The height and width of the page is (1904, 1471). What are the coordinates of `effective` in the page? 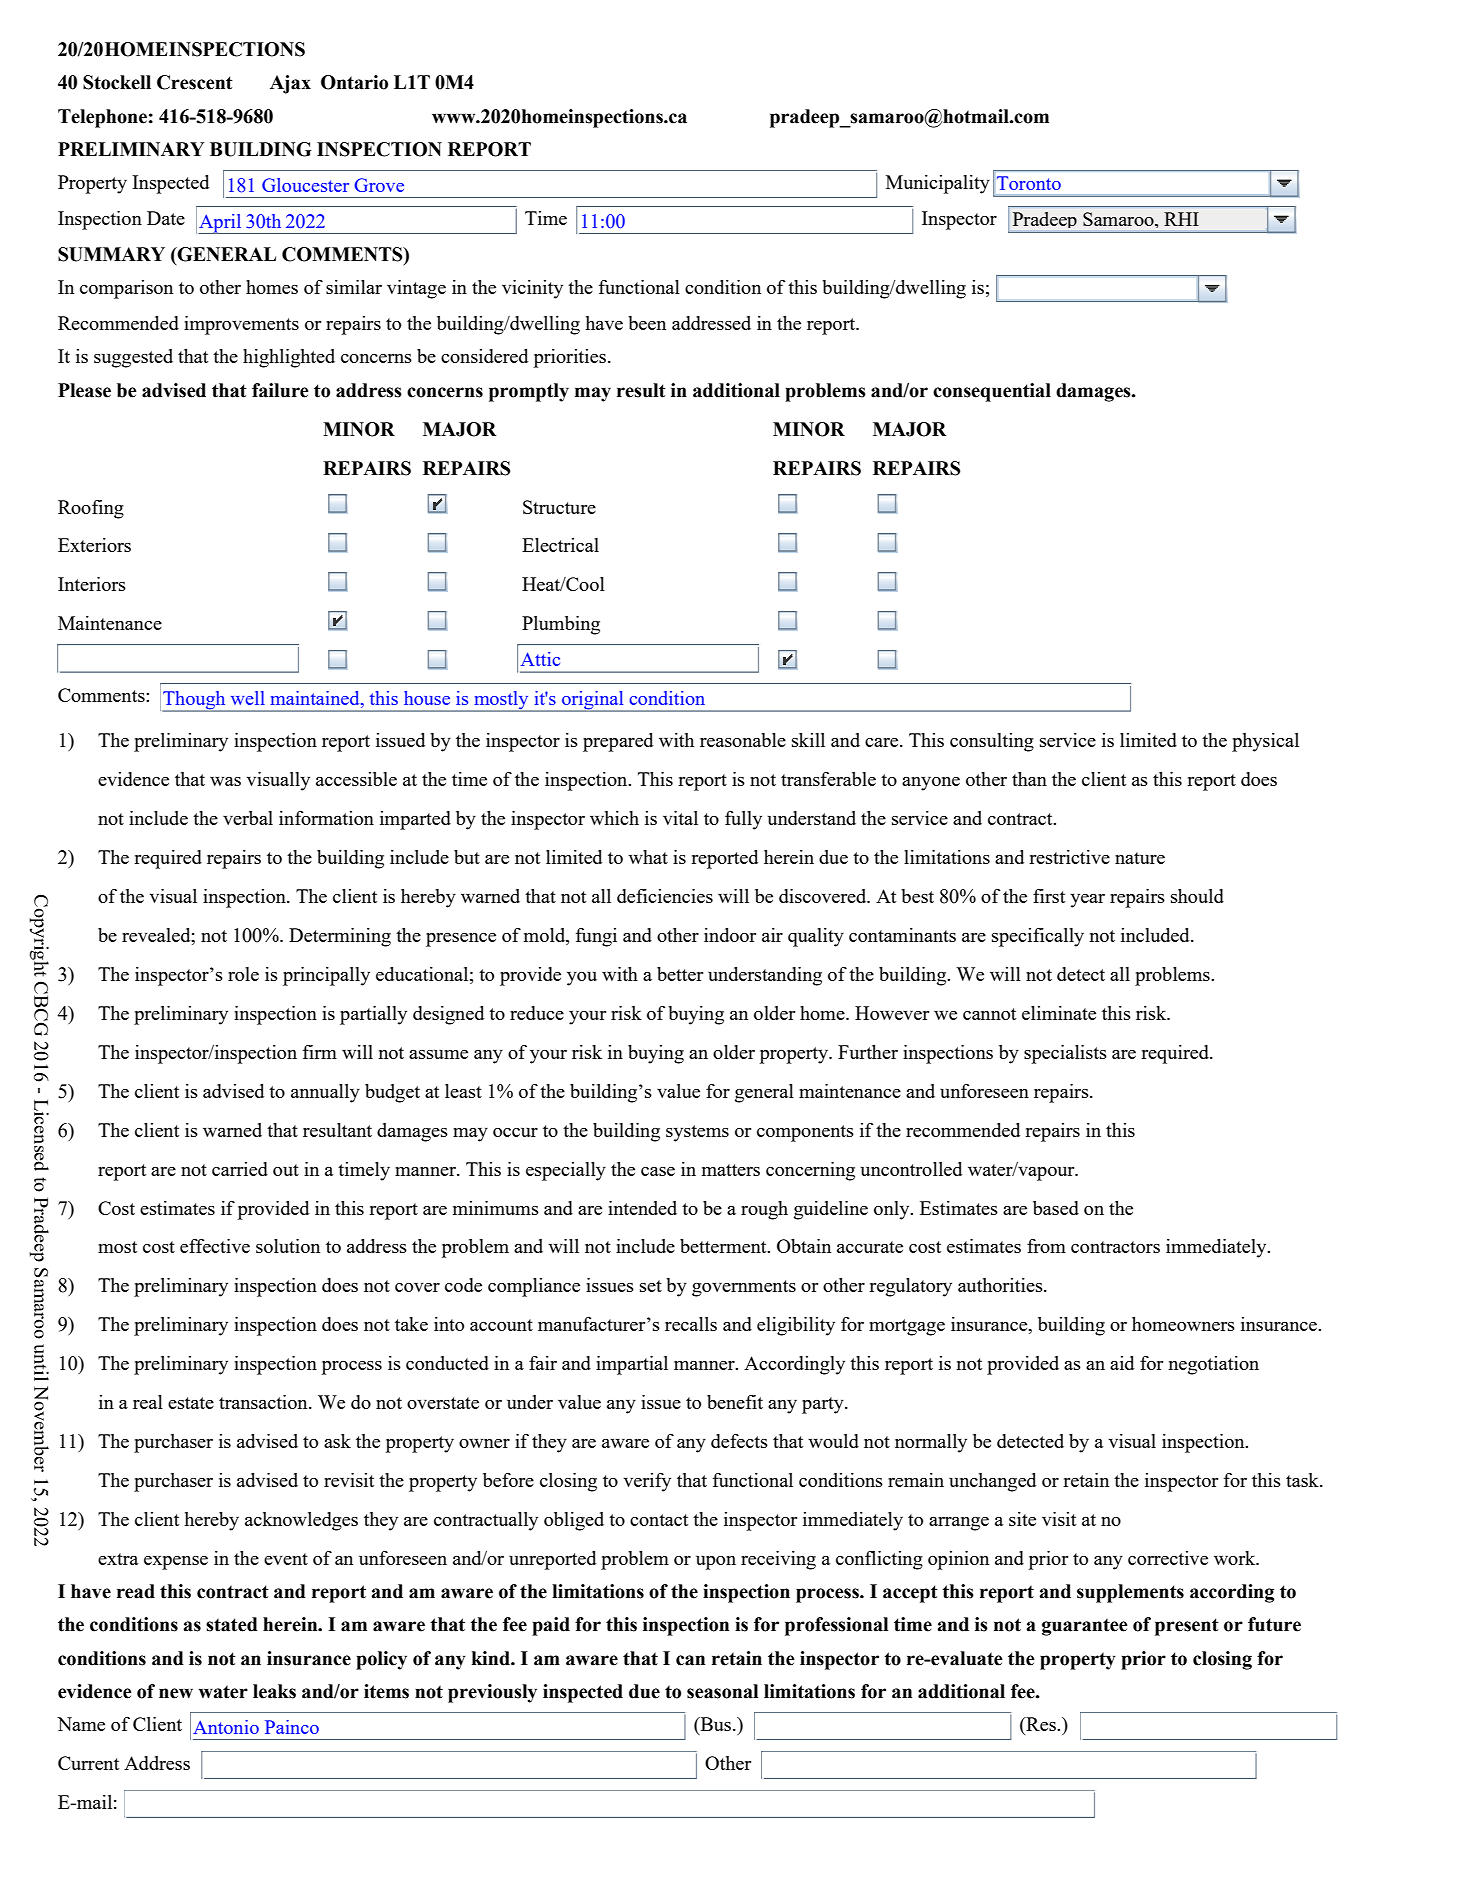 It's located at (215, 1246).
